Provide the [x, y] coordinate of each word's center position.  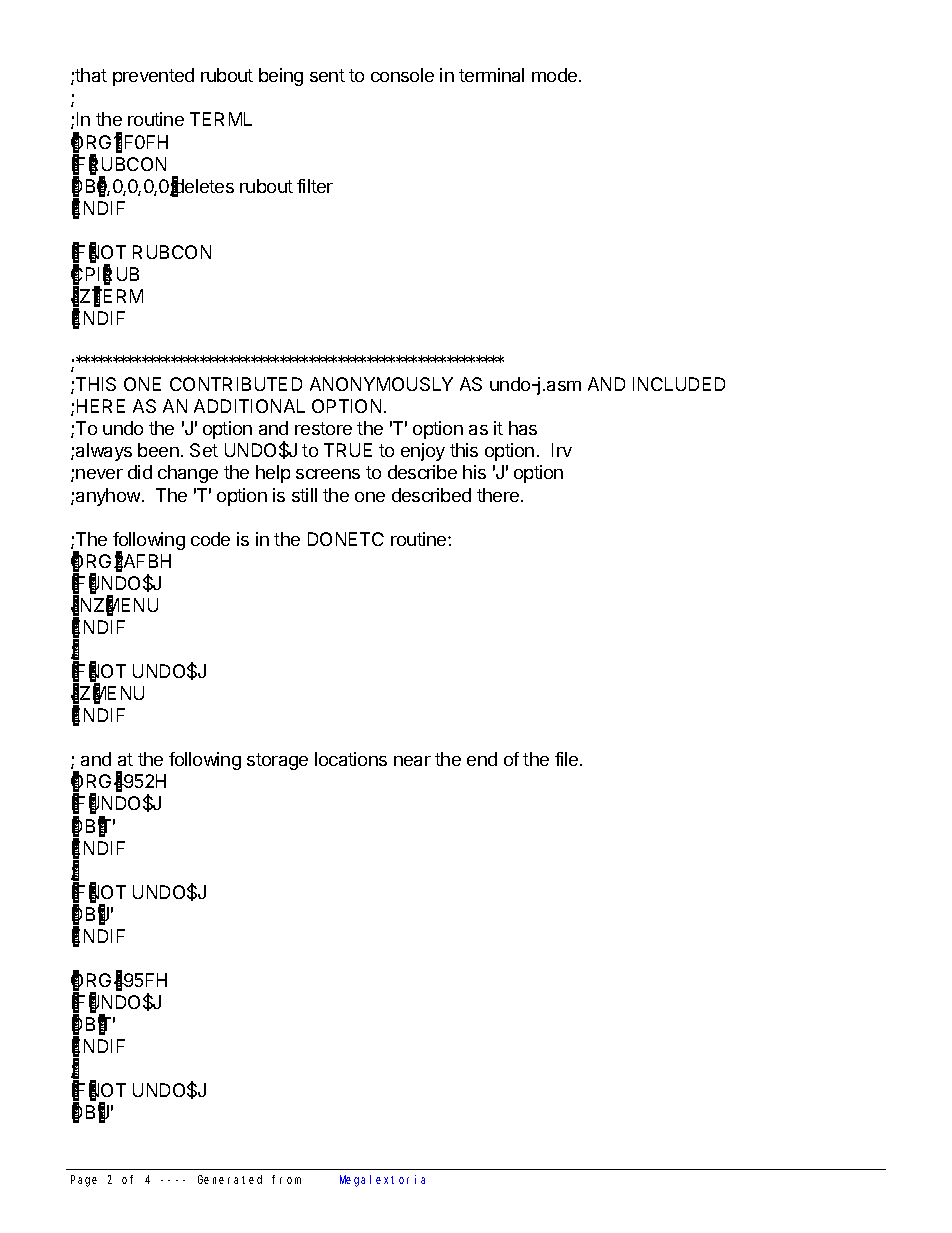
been [158, 450]
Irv [562, 450]
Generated [230, 1179]
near [412, 761]
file [568, 759]
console [402, 75]
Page [84, 1181]
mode [556, 75]
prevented [153, 77]
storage [277, 761]
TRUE [348, 450]
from [286, 1179]
